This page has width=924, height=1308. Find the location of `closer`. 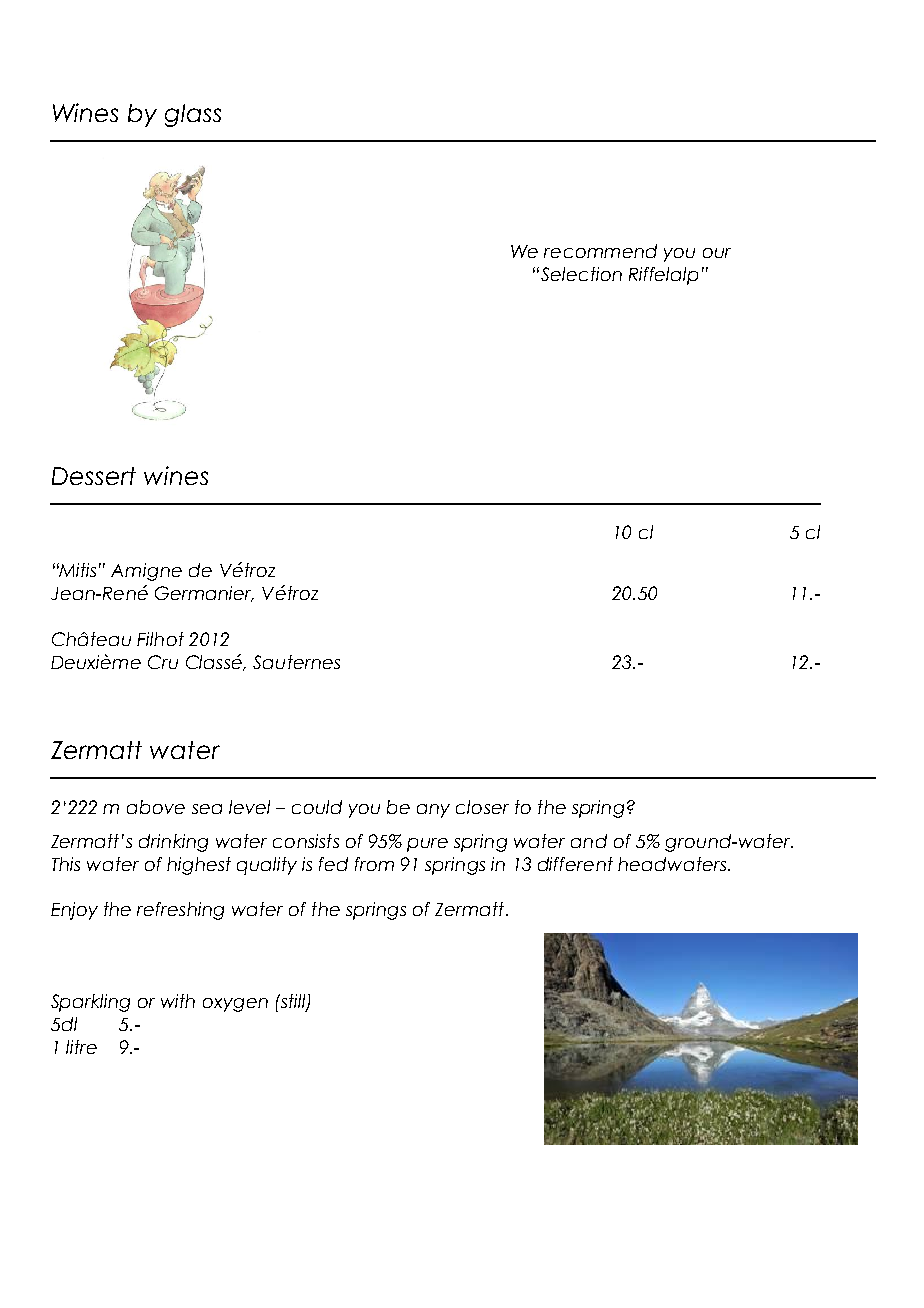

closer is located at coordinates (482, 807).
